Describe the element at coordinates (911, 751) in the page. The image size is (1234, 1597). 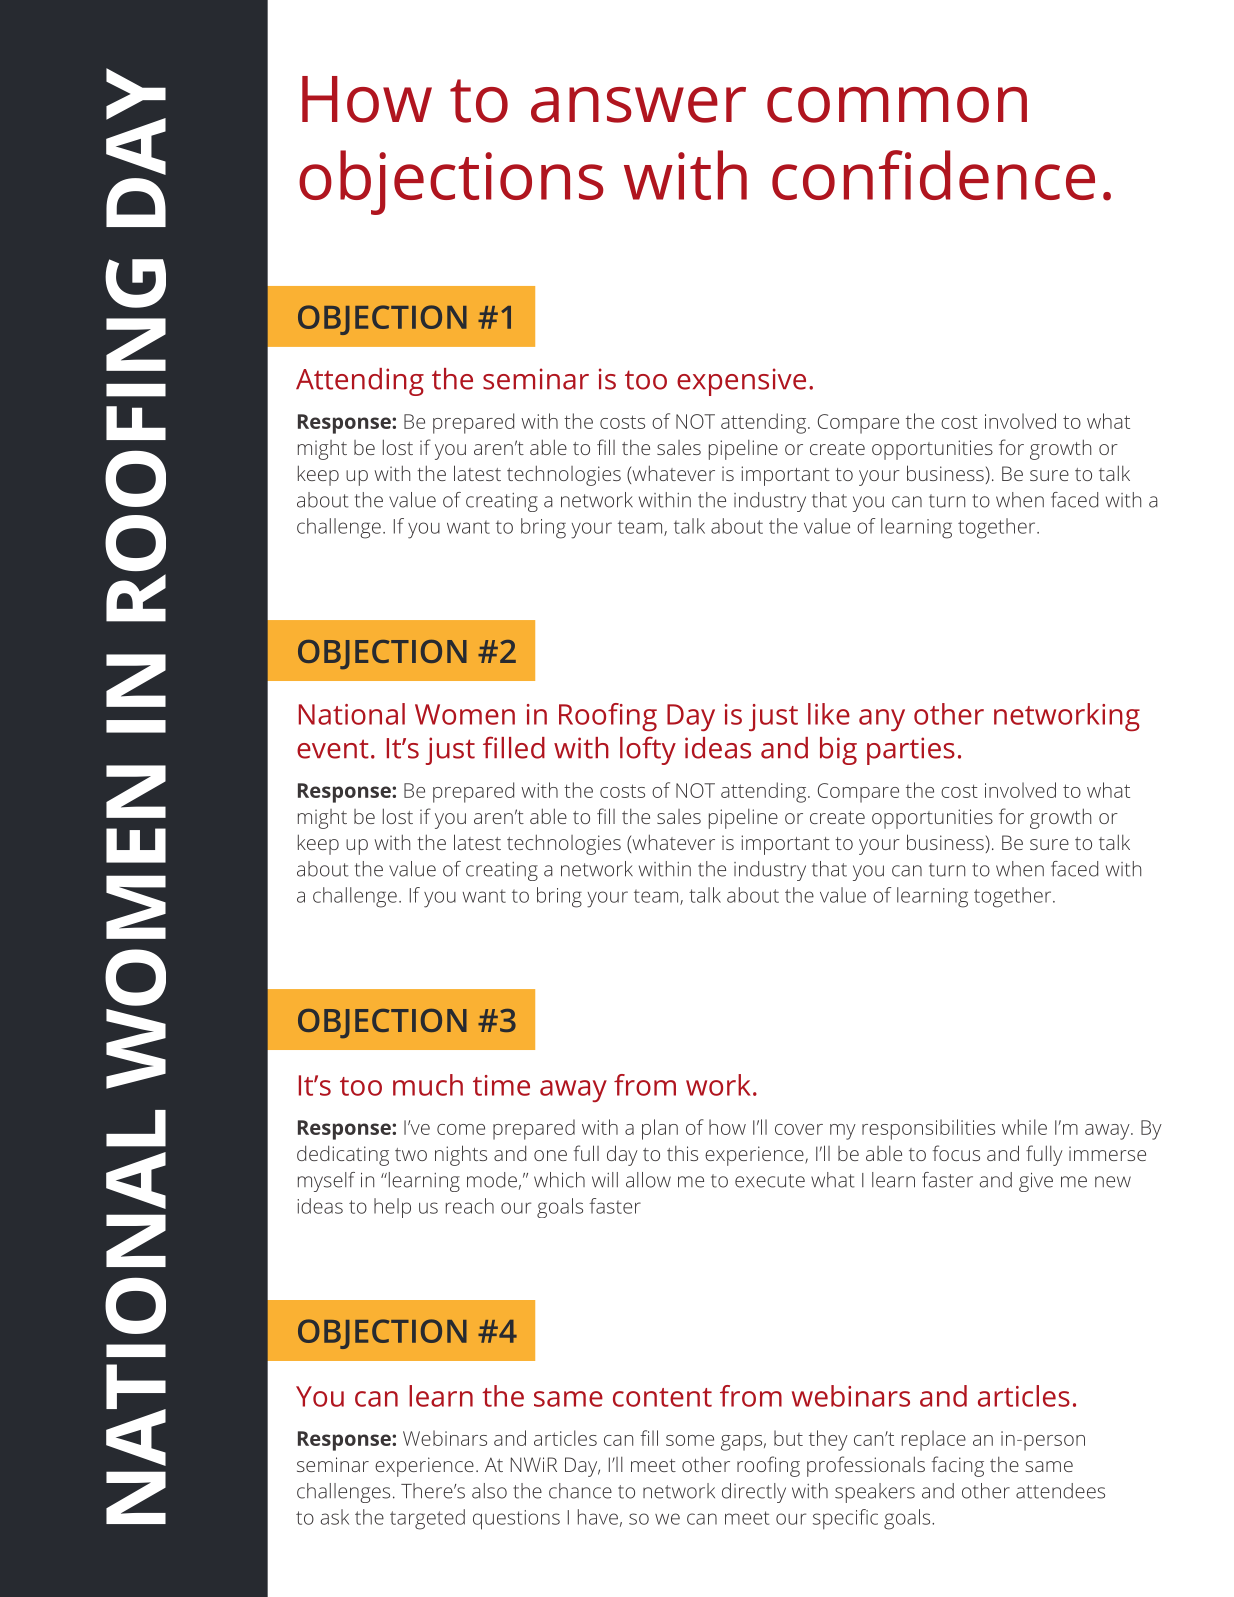
I see `parties` at that location.
